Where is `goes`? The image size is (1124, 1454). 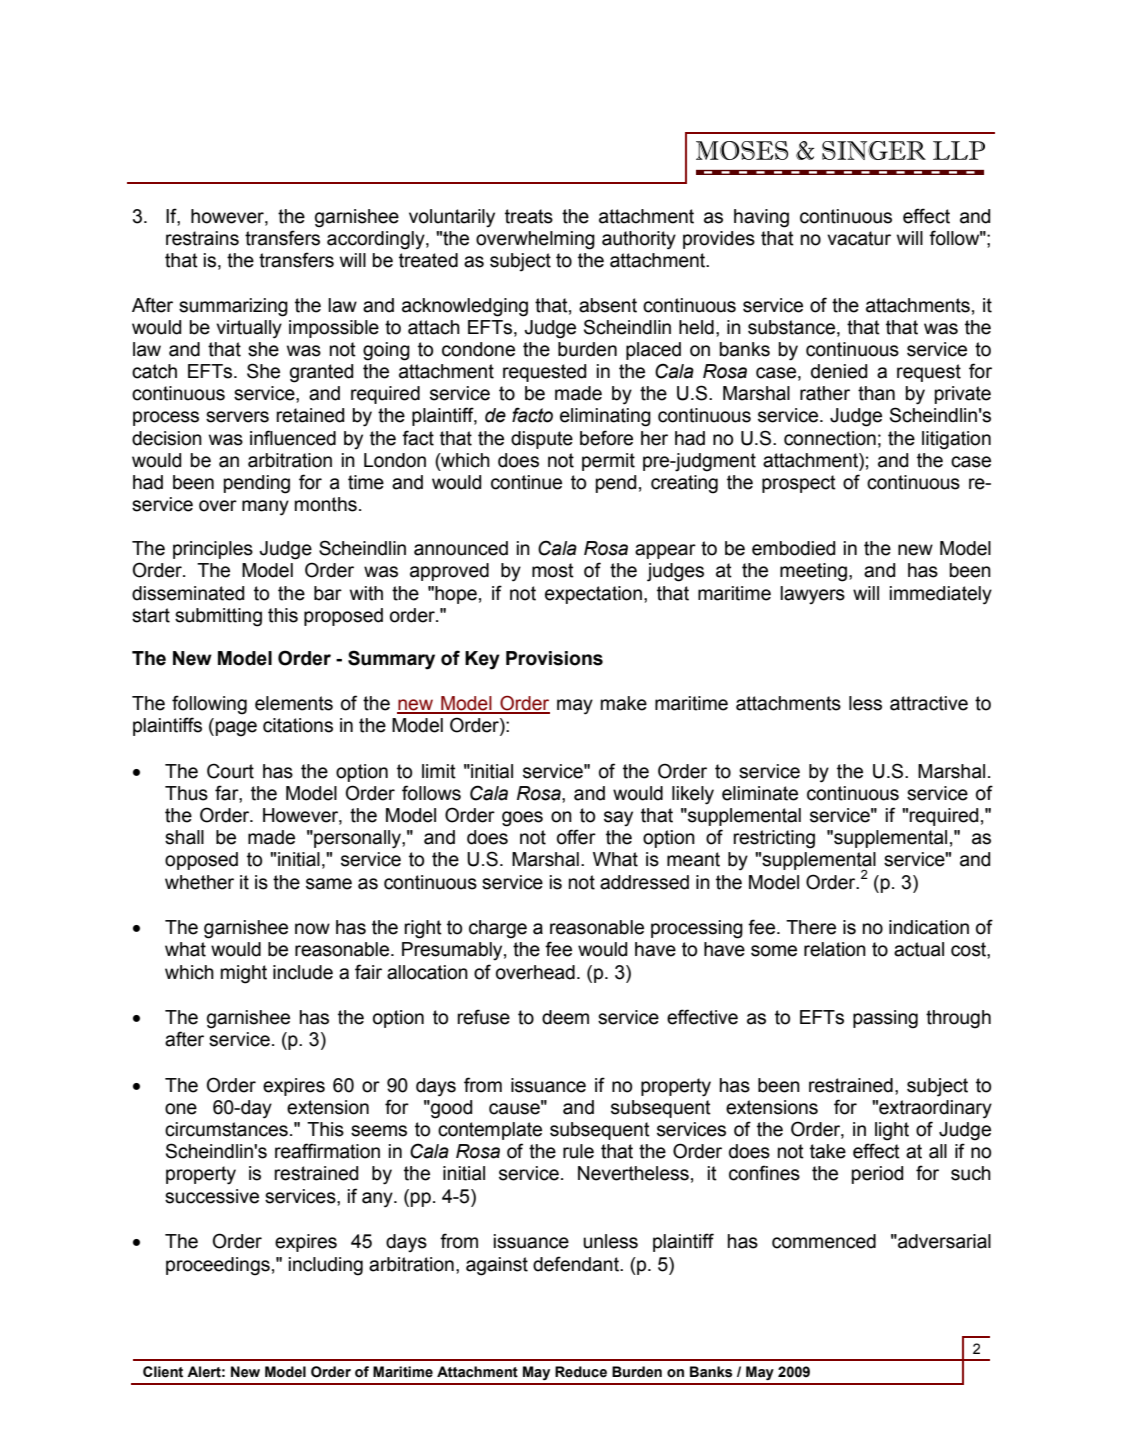 goes is located at coordinates (522, 819).
